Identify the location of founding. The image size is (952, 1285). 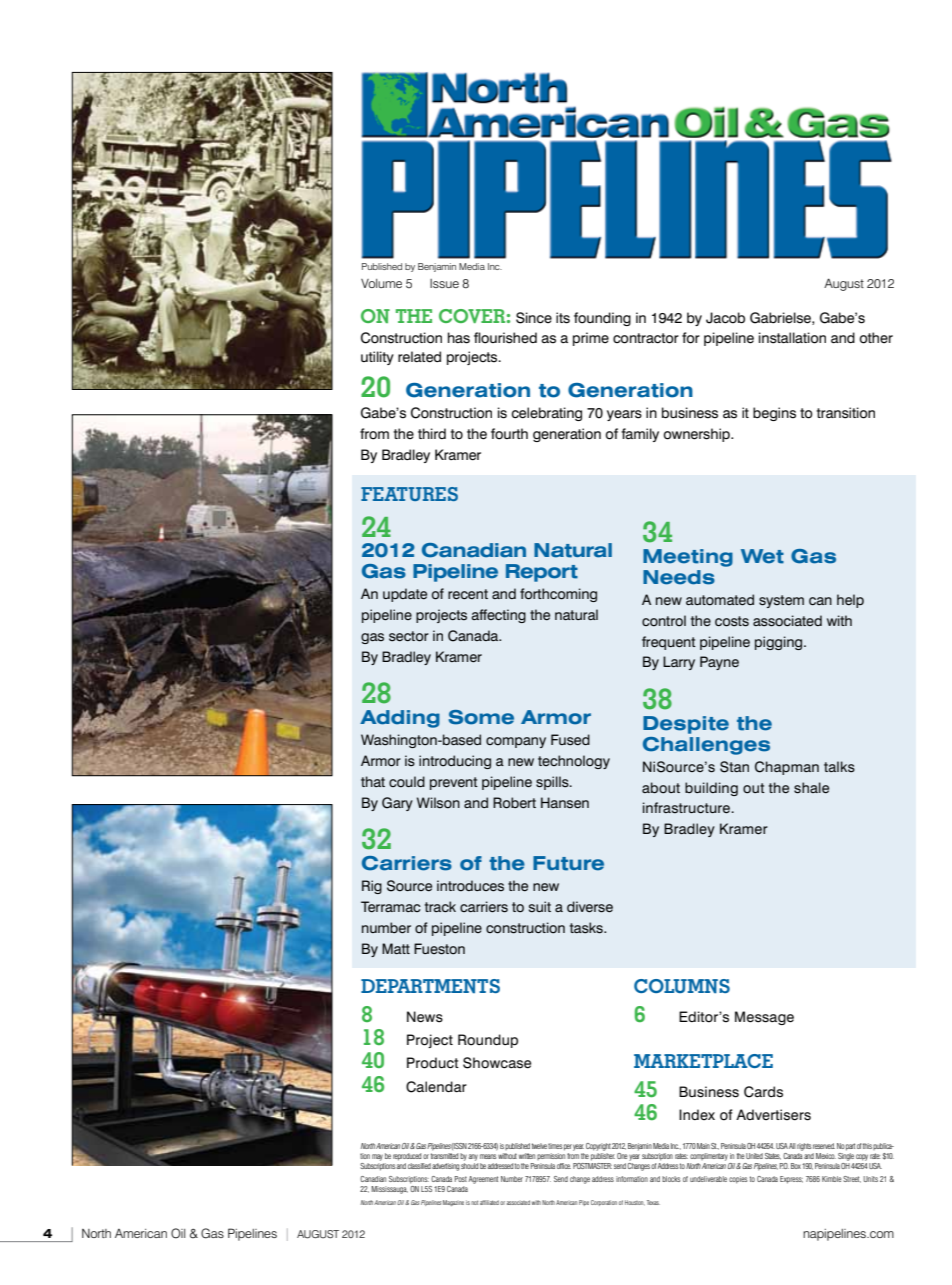
(602, 319).
